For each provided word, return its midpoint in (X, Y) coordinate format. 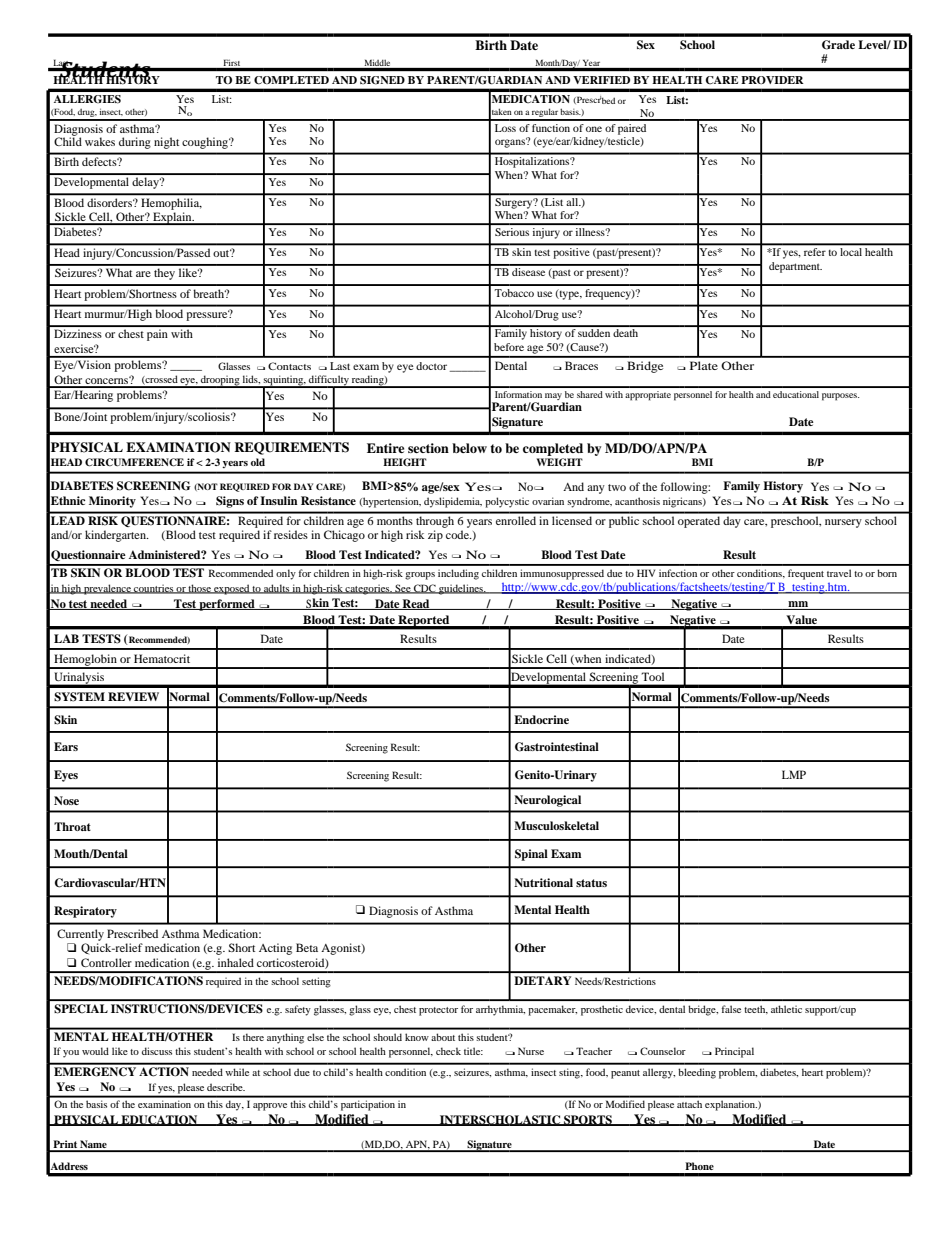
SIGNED (382, 80)
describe (226, 1087)
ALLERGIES (87, 99)
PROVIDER (772, 80)
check (448, 1051)
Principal (734, 1052)
